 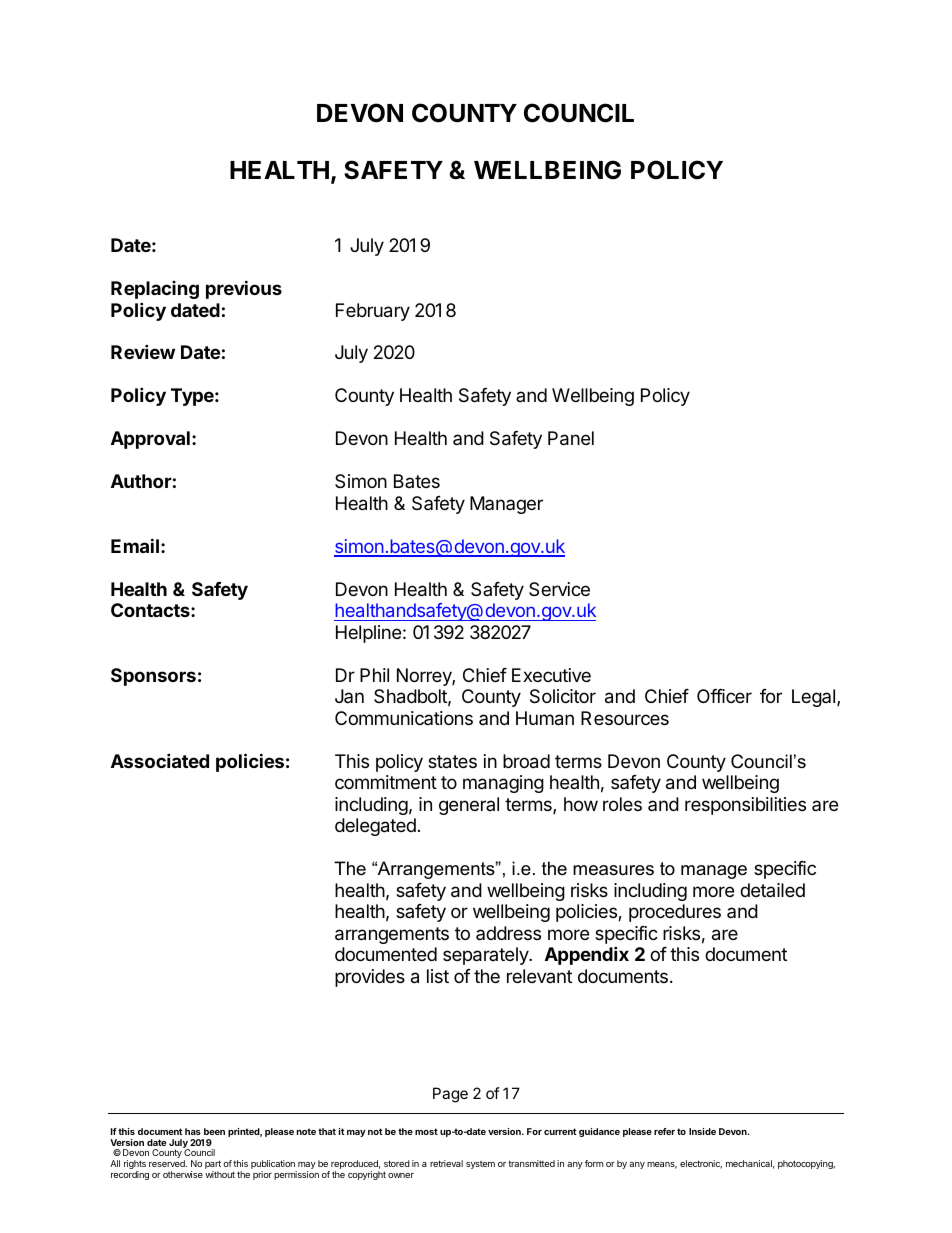 I want to click on retrieval, so click(x=446, y=1163).
